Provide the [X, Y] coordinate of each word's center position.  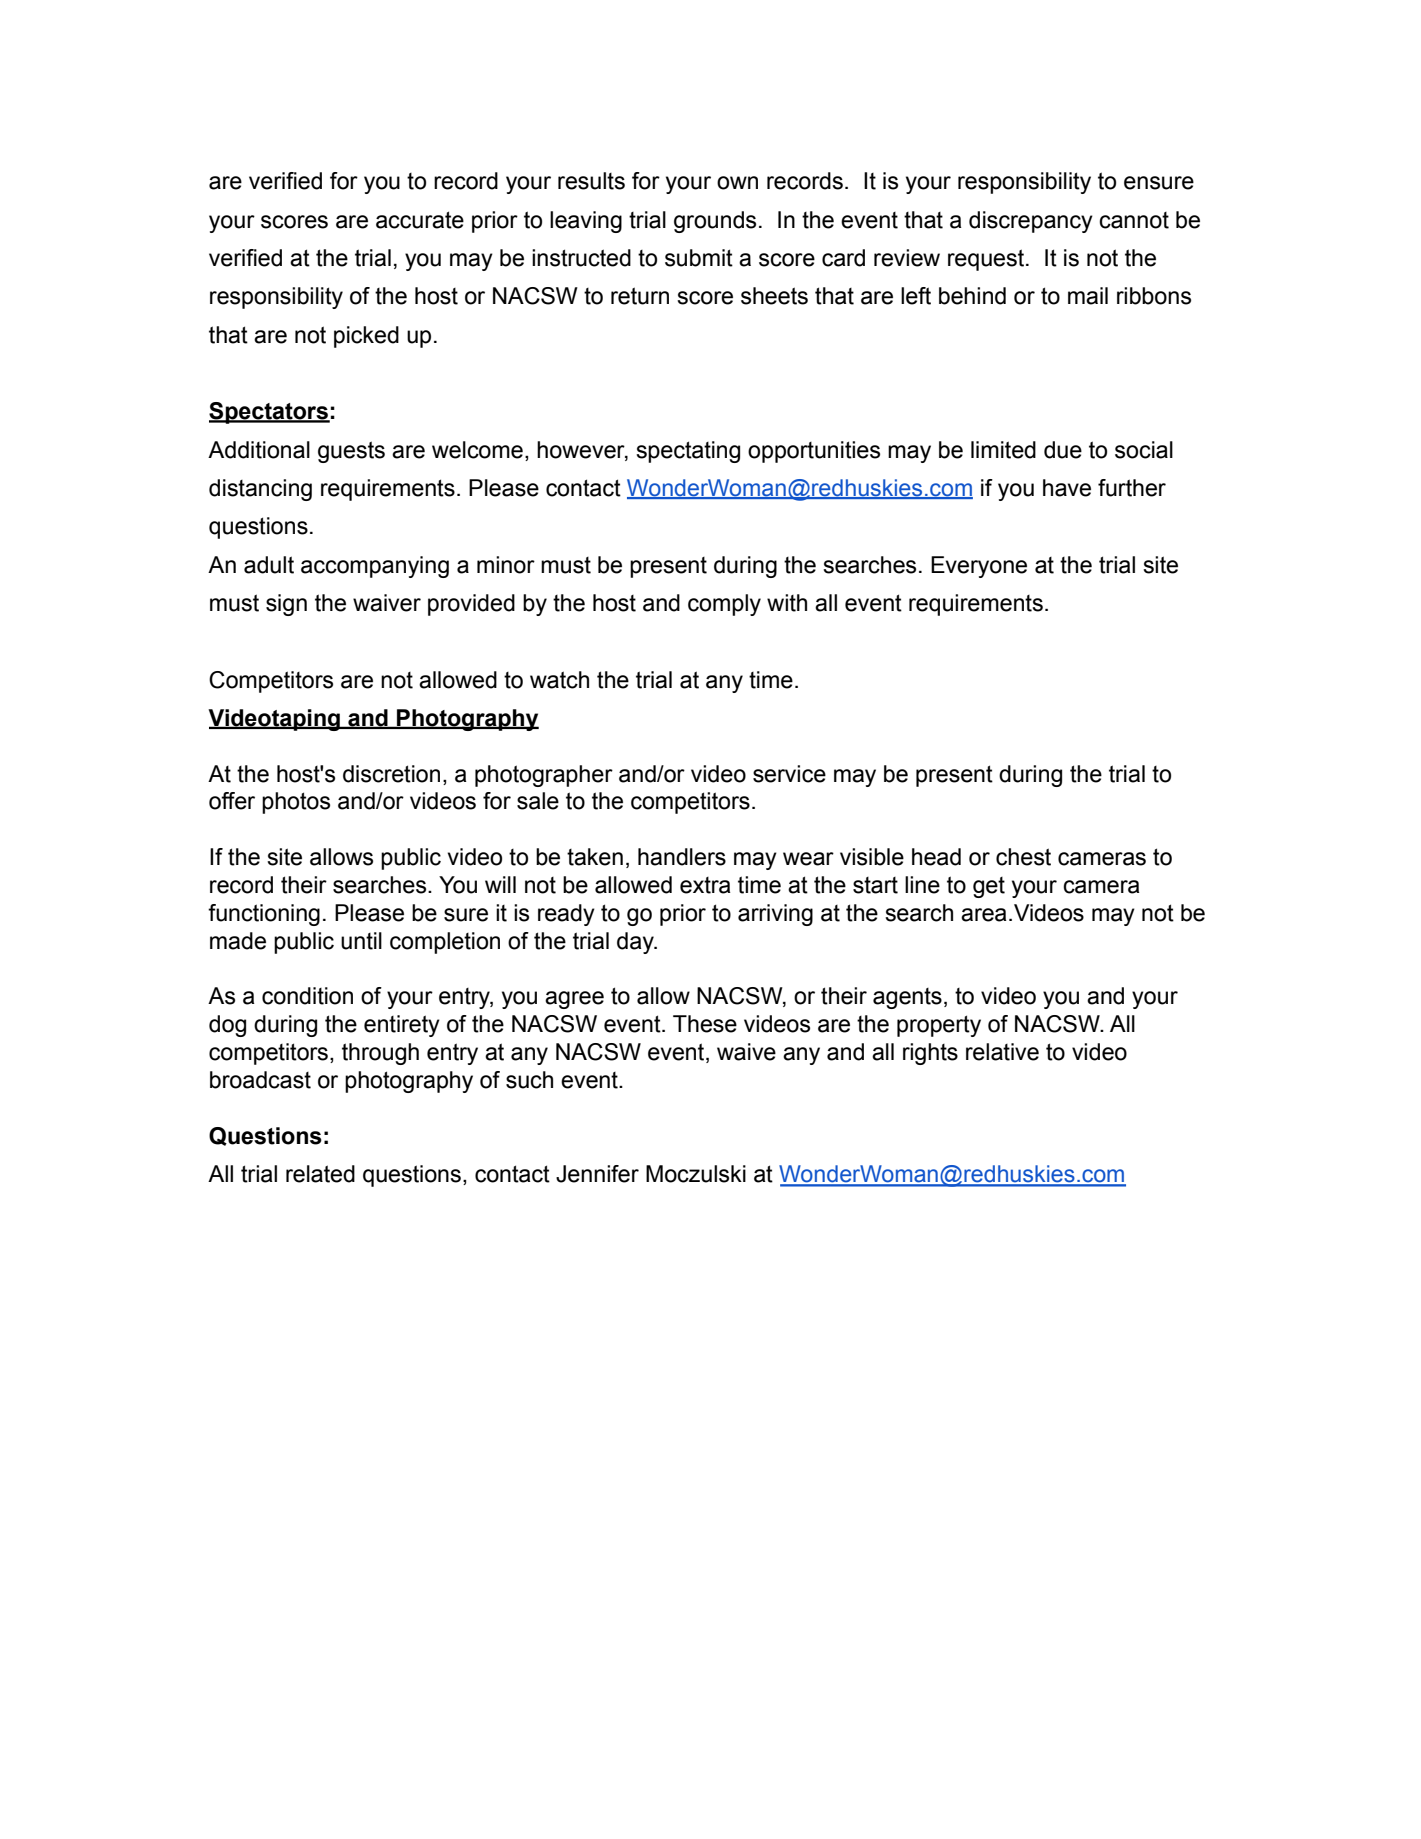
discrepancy [1031, 222]
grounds [715, 222]
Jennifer [597, 1174]
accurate [420, 220]
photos [296, 803]
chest [1023, 857]
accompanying [375, 567]
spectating [688, 452]
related [320, 1174]
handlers [682, 857]
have [1067, 488]
